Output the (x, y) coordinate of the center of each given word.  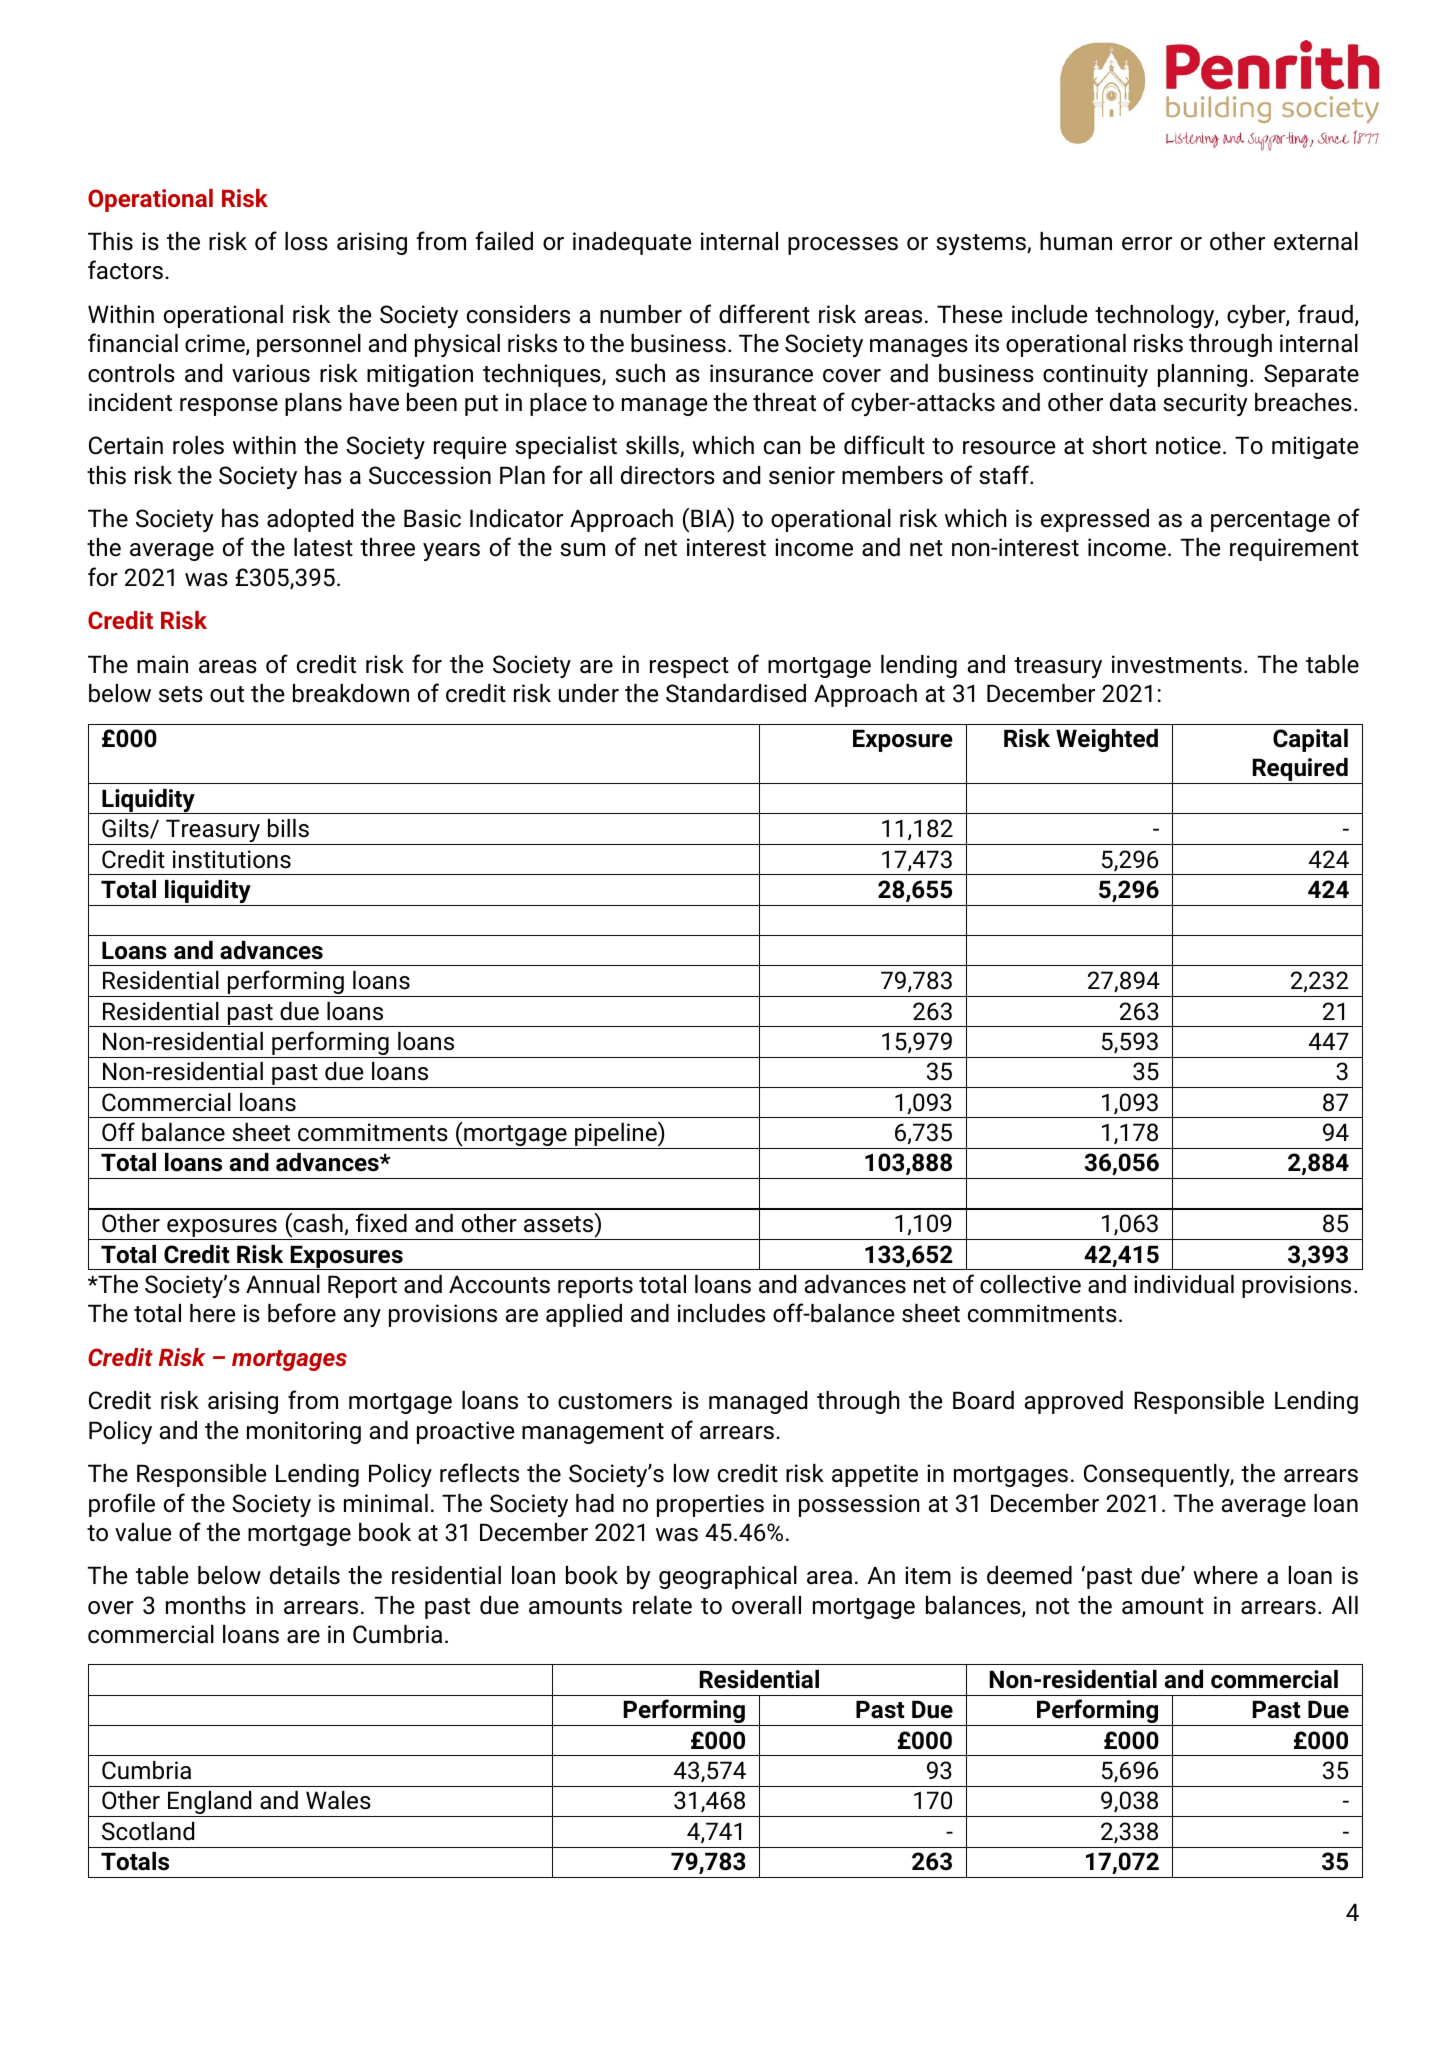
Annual (283, 1284)
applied (584, 1315)
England (210, 1804)
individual (1184, 1284)
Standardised (736, 693)
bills (288, 828)
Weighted (1107, 740)
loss (306, 241)
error (1147, 244)
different (764, 314)
